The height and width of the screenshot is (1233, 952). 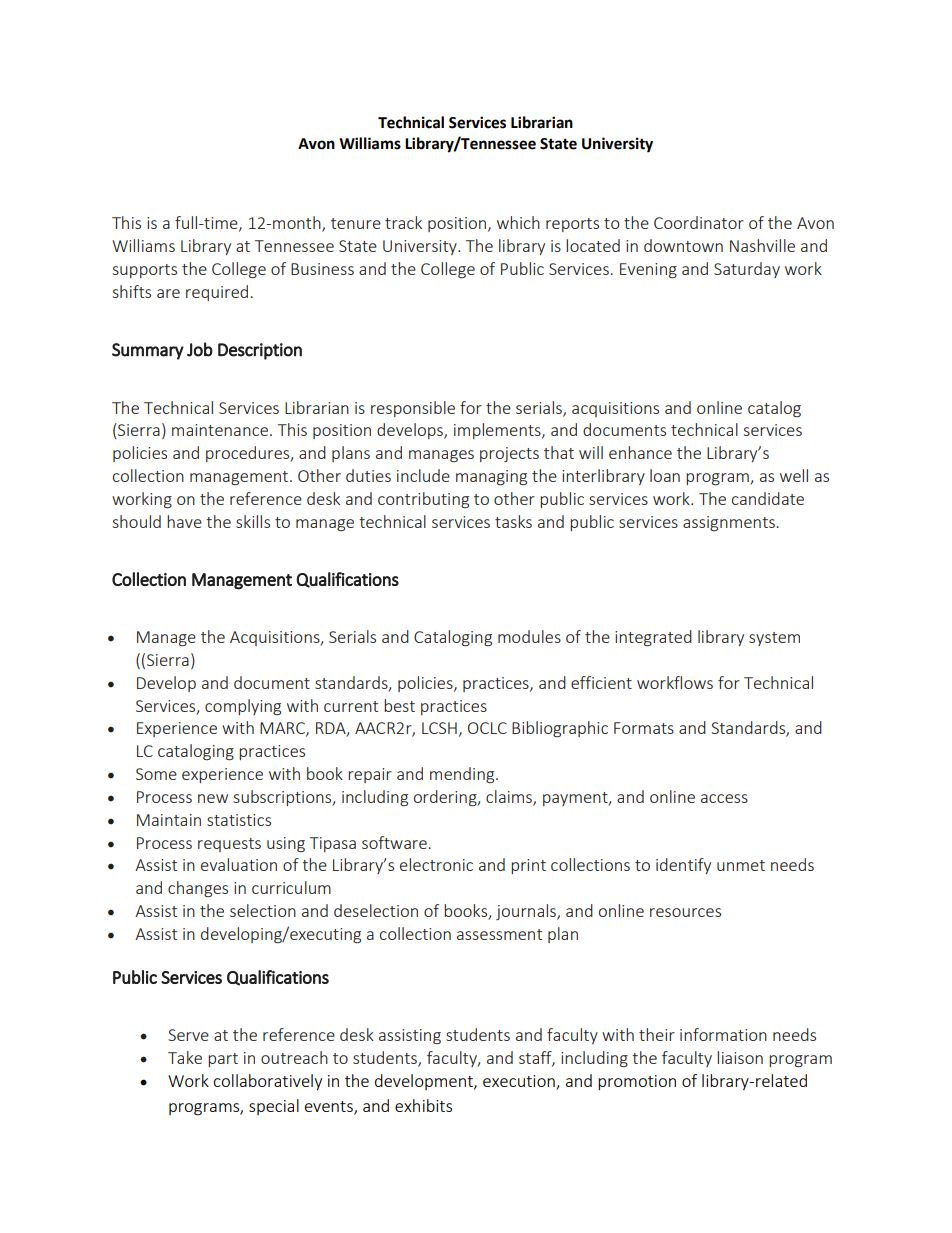 What do you see at coordinates (513, 521) in the screenshot?
I see `tasks` at bounding box center [513, 521].
